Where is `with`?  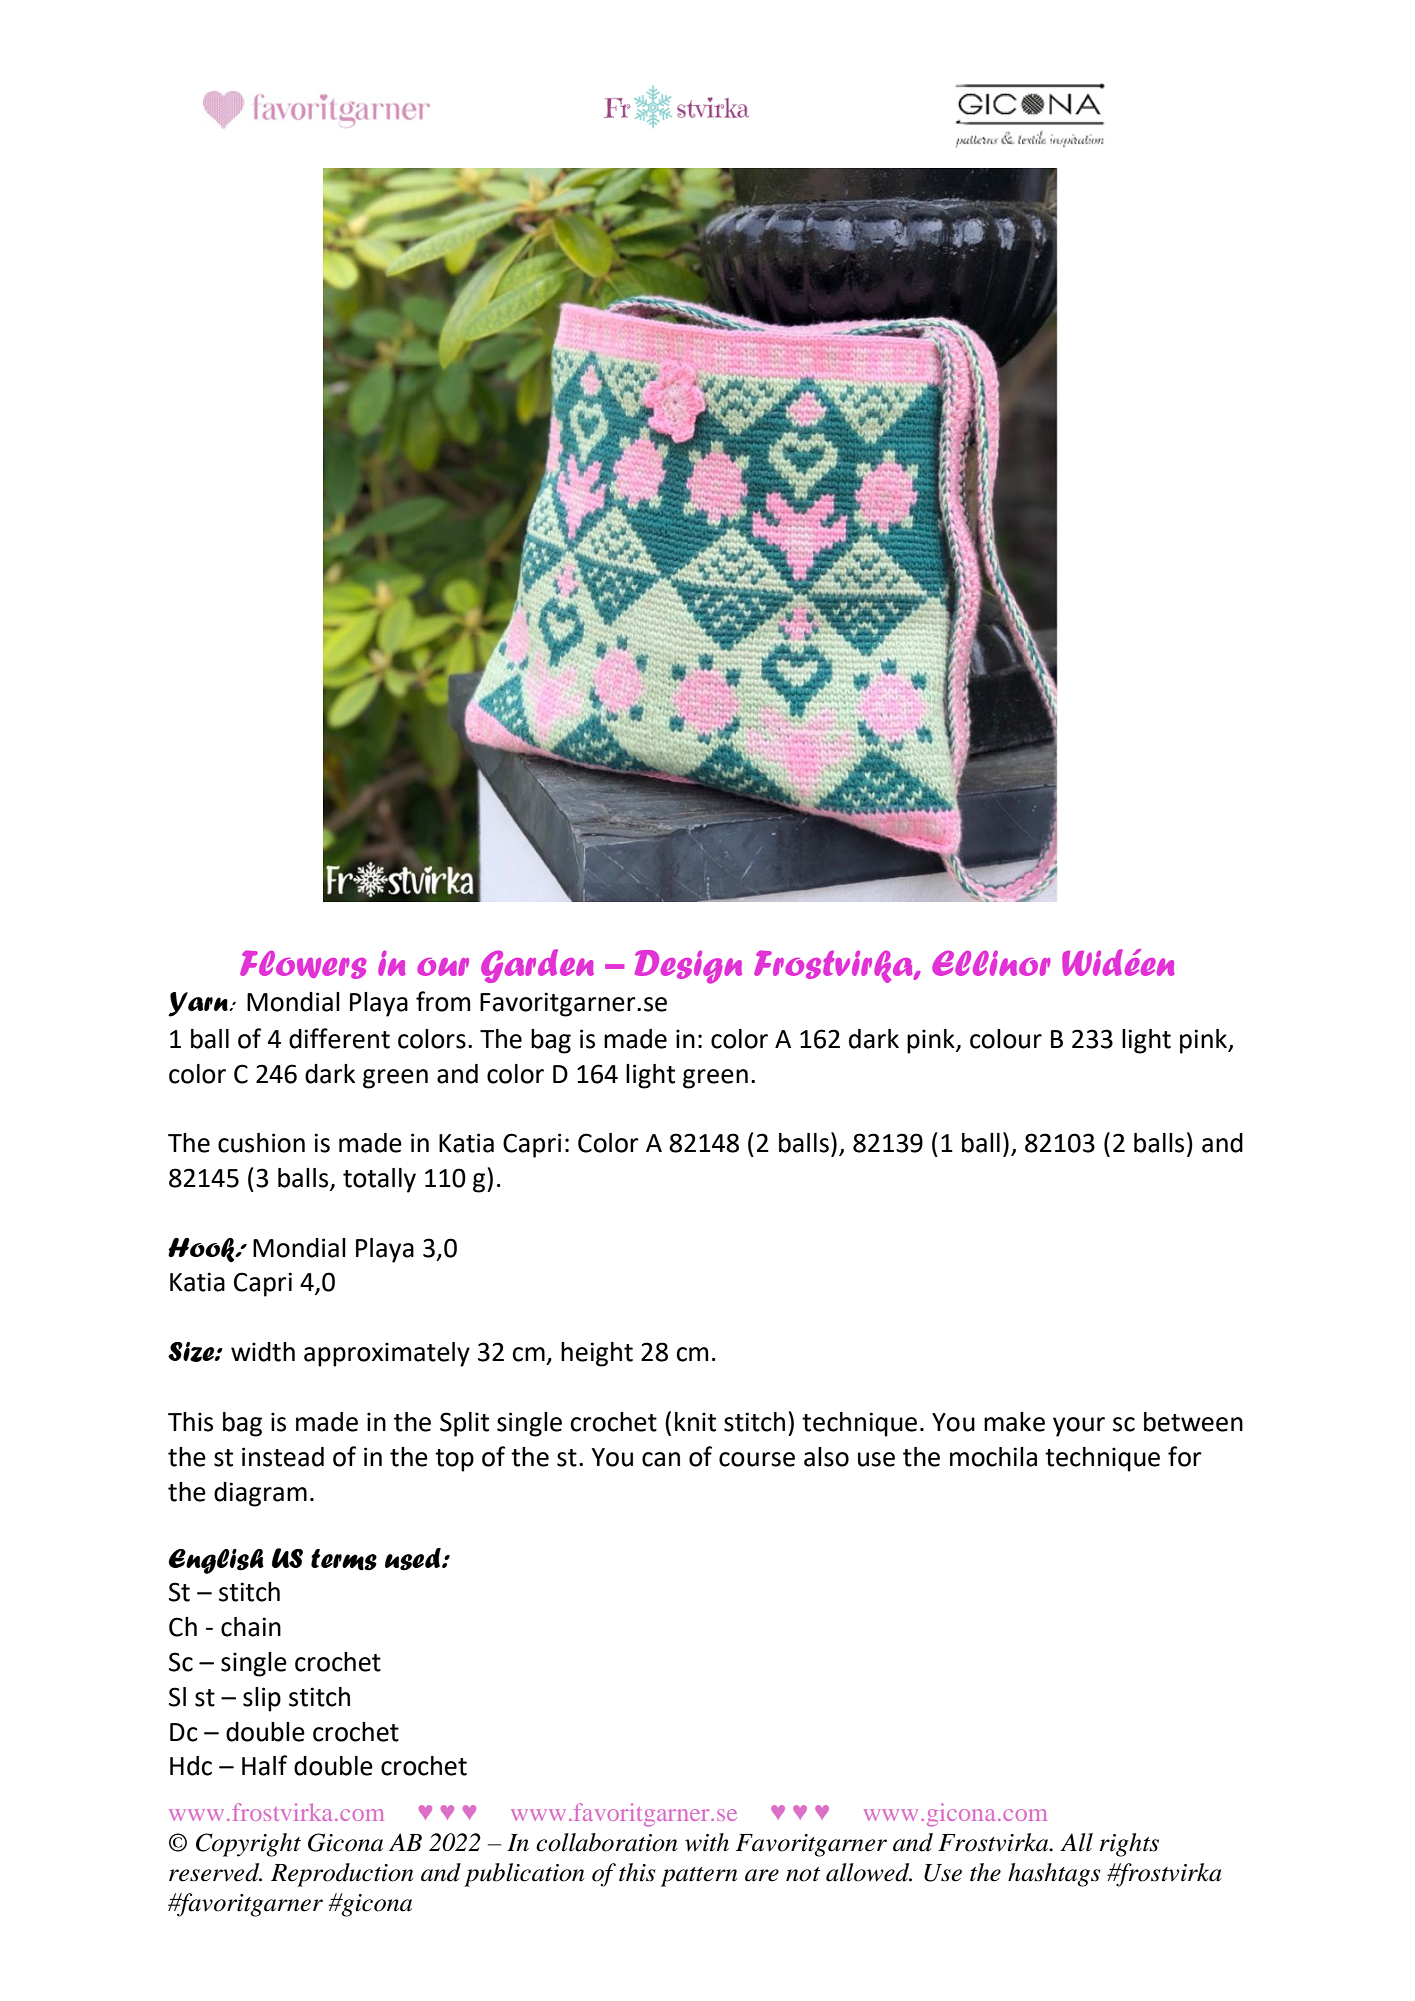
with is located at coordinates (707, 1842).
